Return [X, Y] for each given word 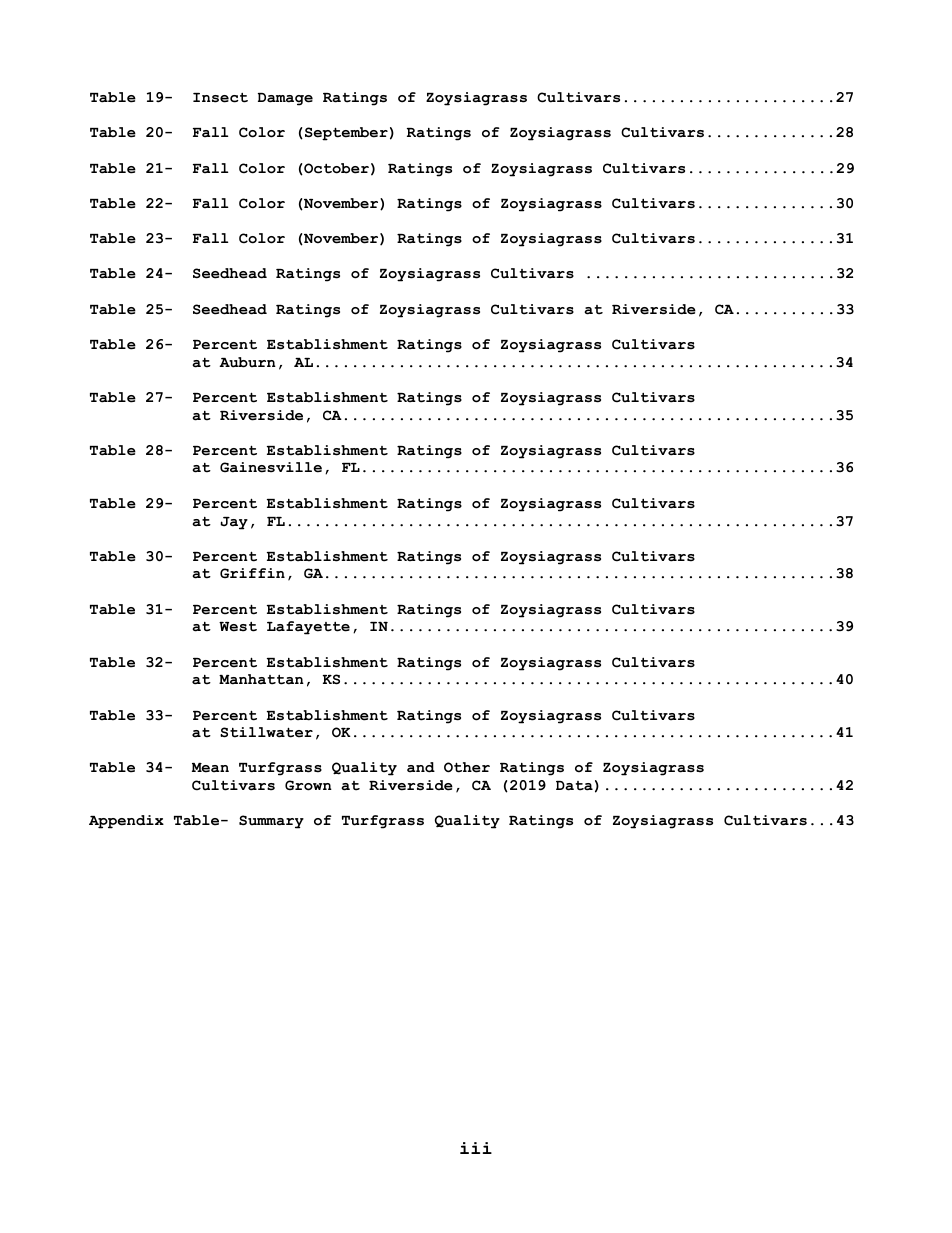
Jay [234, 523]
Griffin [252, 573]
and [421, 767]
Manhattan [261, 679]
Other [467, 767]
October [335, 169]
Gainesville [271, 467]
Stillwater [266, 732]
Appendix [126, 822]
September [346, 134]
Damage [285, 99]
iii [476, 1148]
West [238, 627]
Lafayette [308, 628]
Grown [308, 785]
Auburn [247, 362]
